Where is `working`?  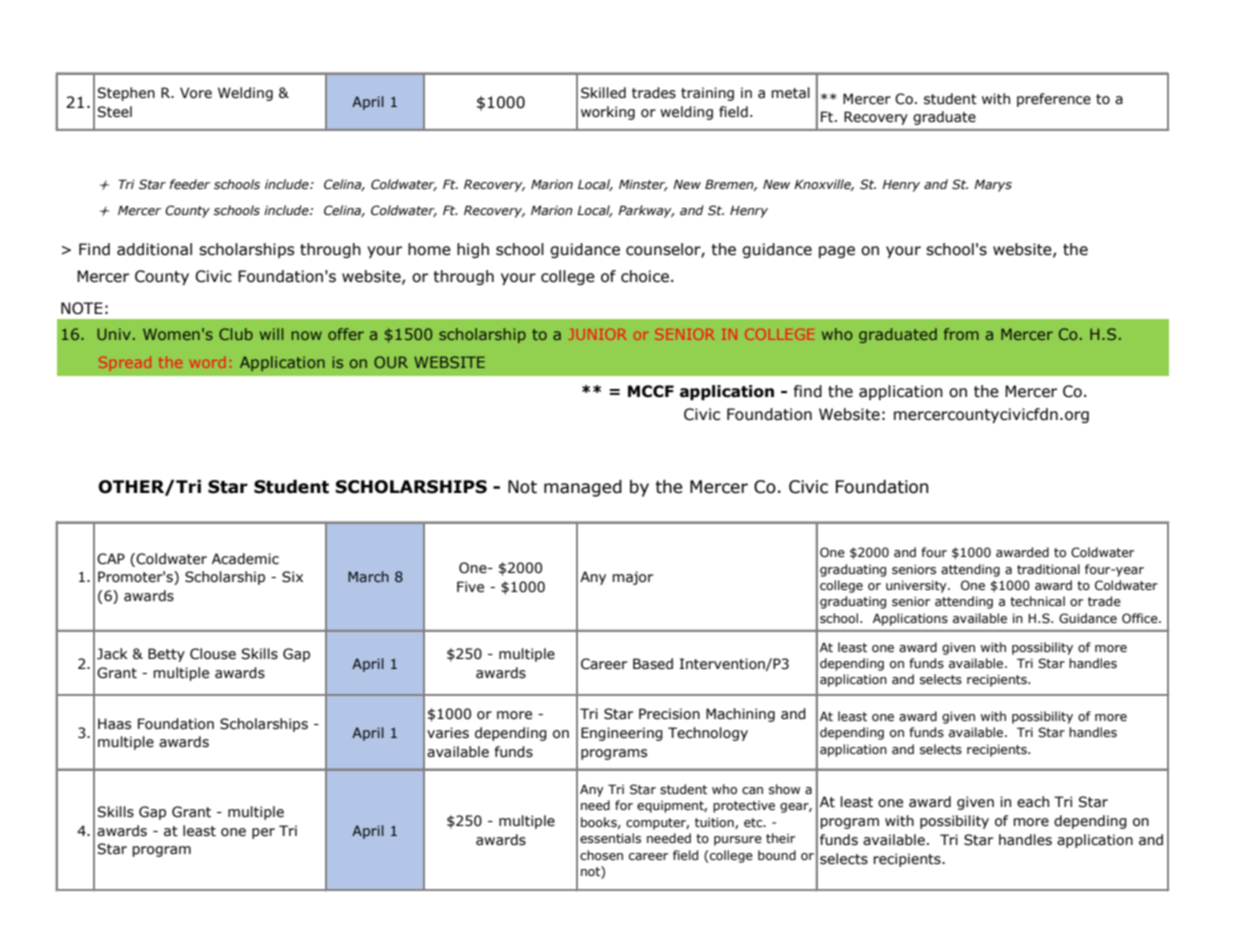
working is located at coordinates (608, 113).
